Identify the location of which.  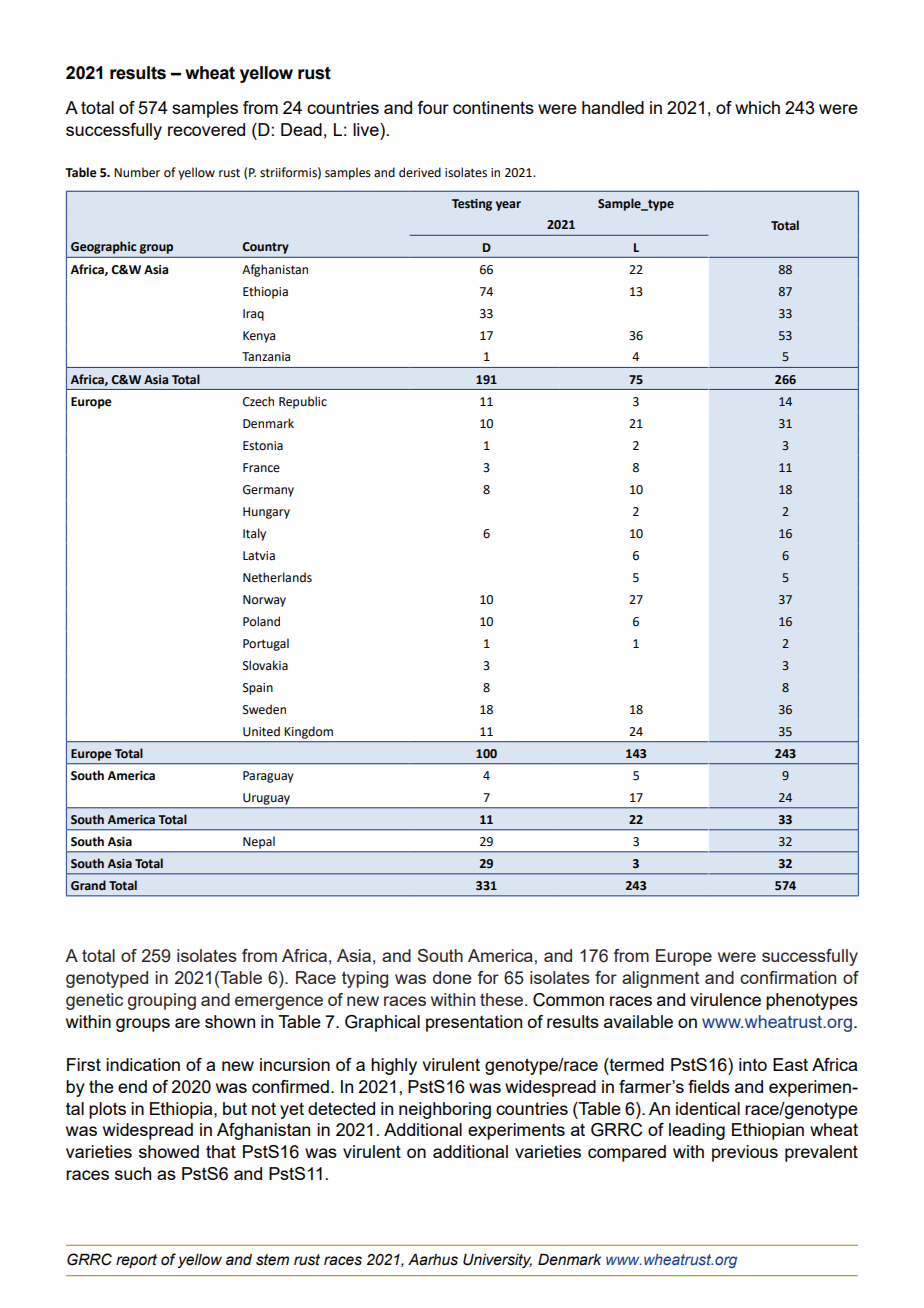
(757, 107).
